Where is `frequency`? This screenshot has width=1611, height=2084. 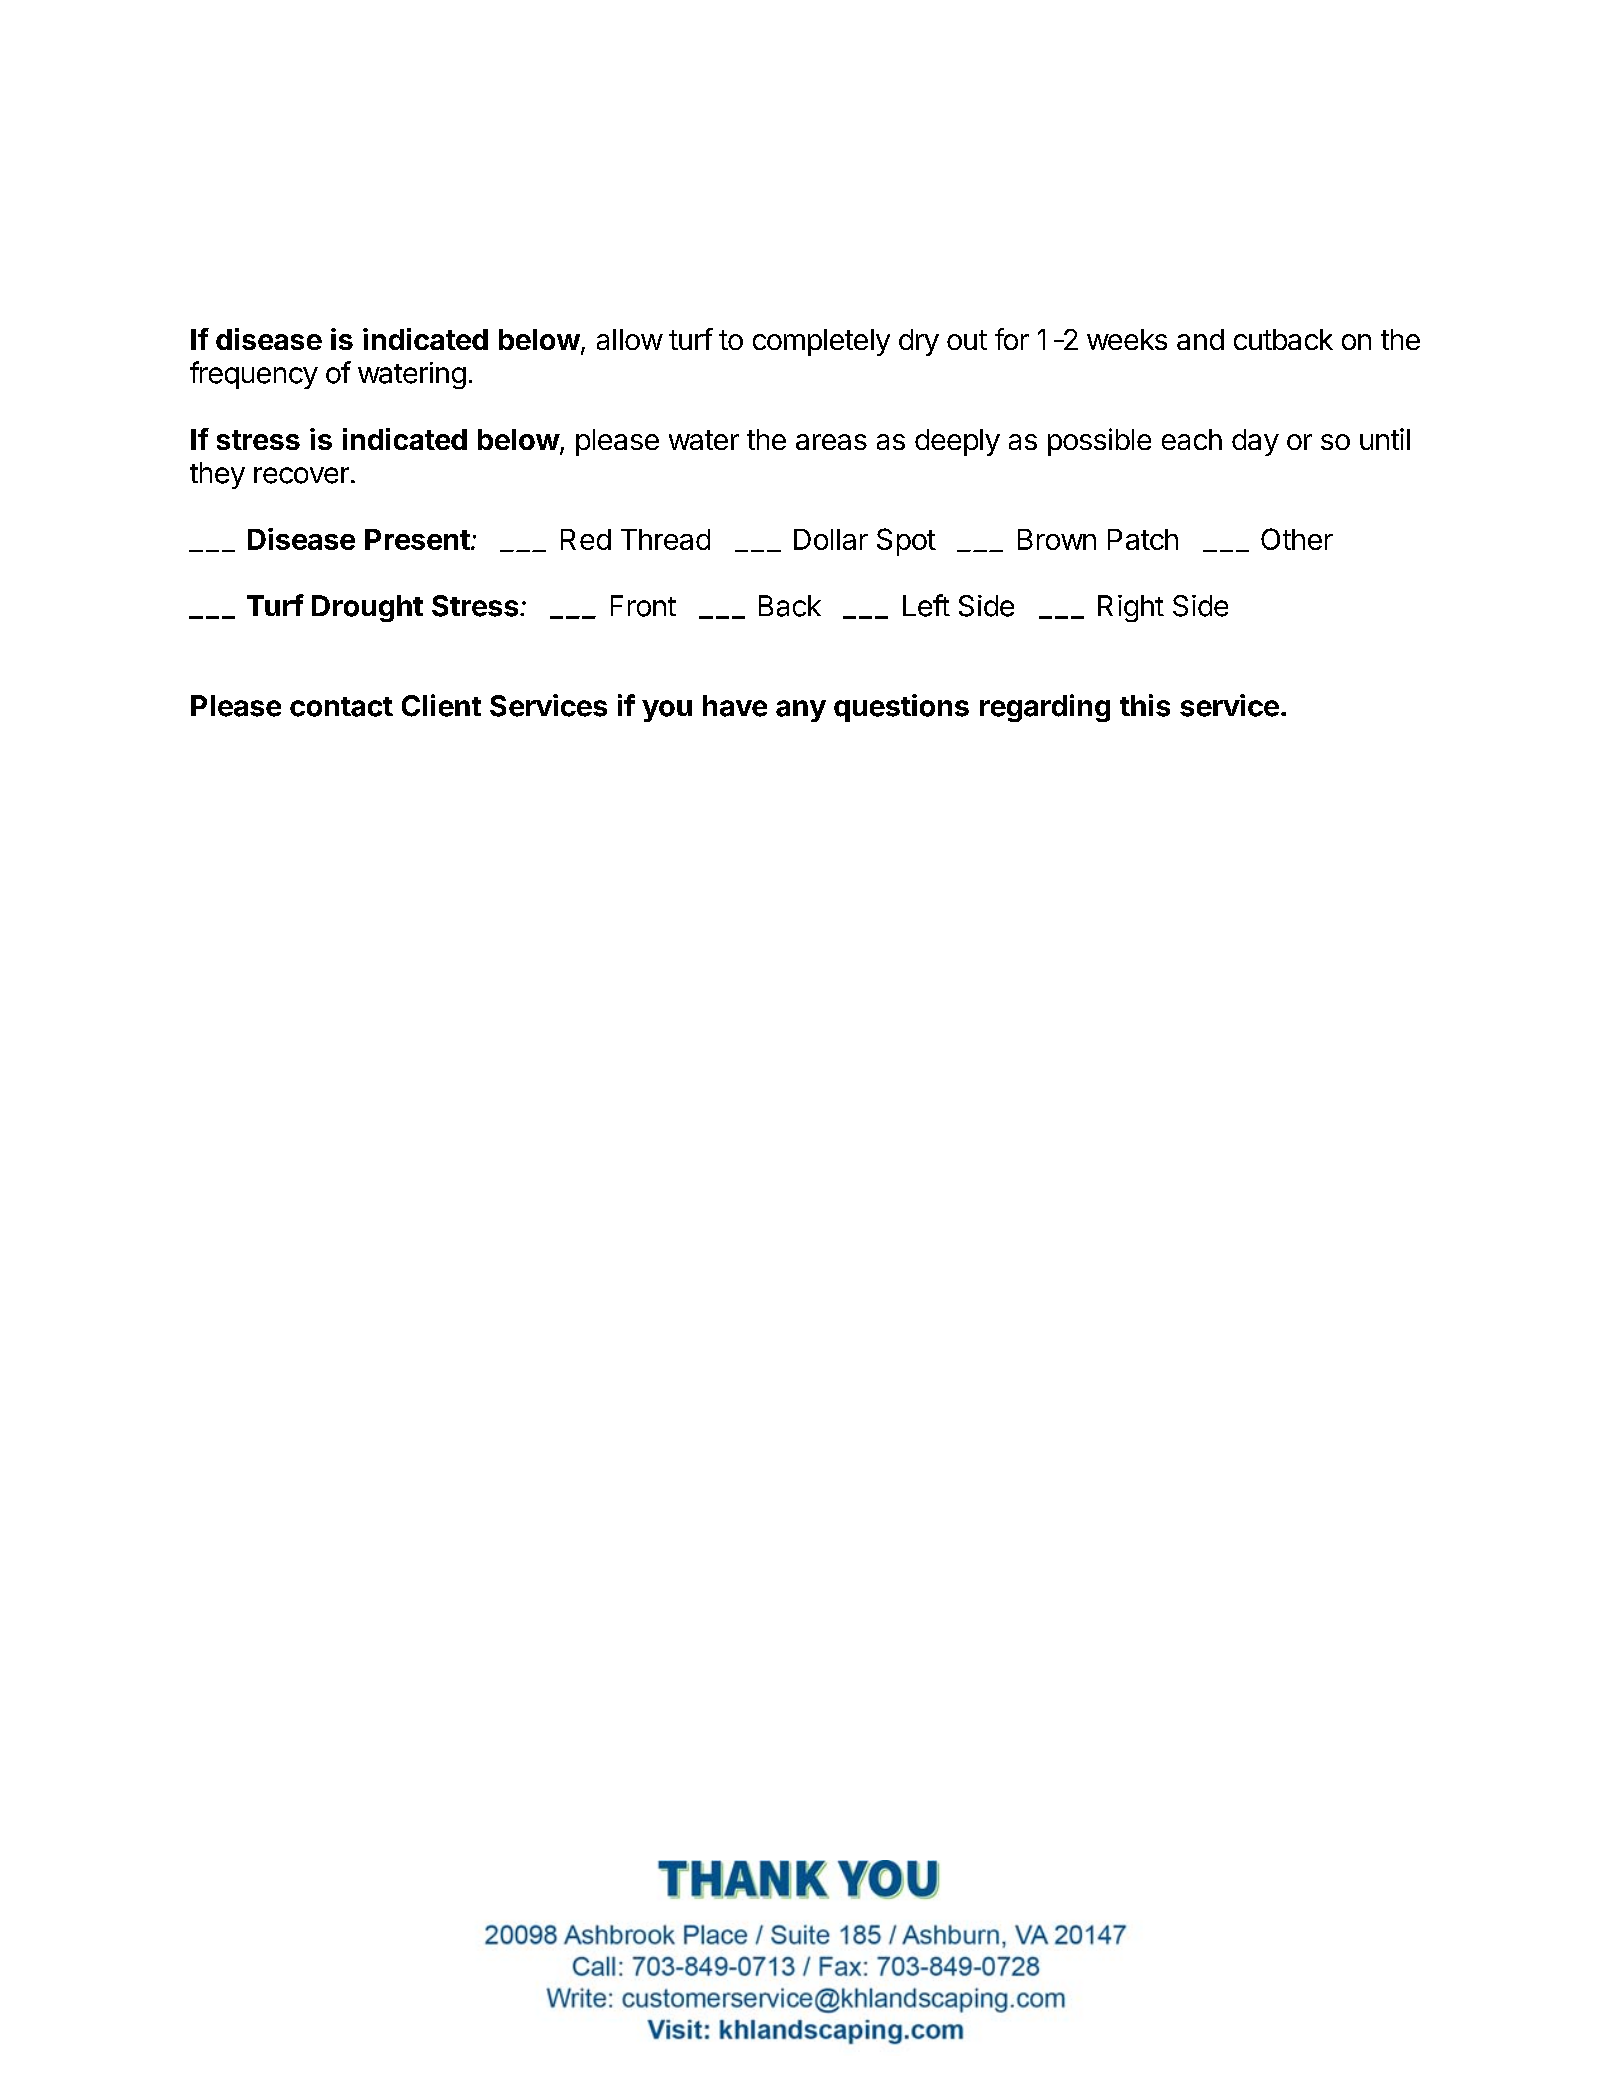
frequency is located at coordinates (254, 375).
